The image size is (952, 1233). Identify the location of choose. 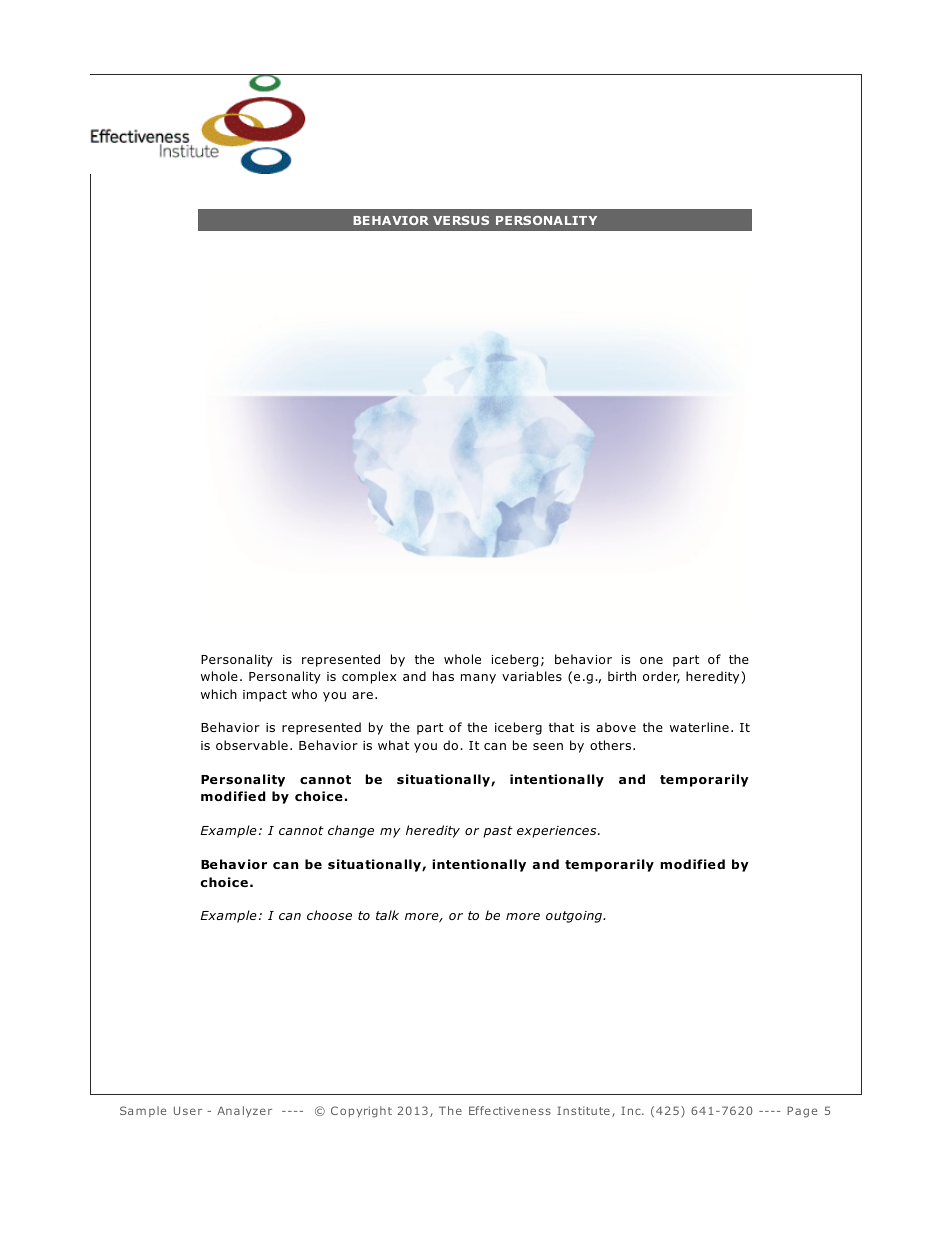
(329, 915).
